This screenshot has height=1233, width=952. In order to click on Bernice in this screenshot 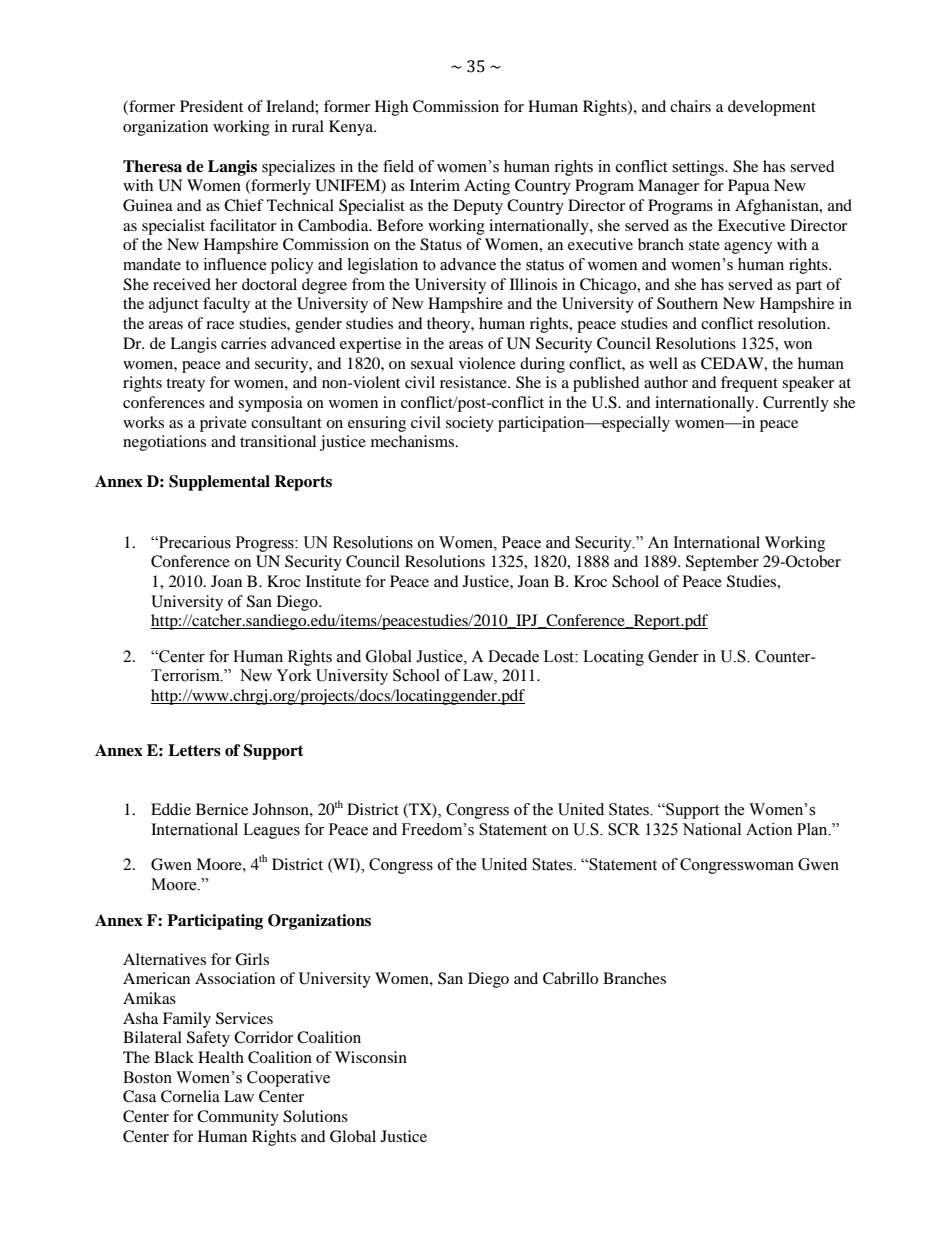, I will do `click(222, 809)`.
